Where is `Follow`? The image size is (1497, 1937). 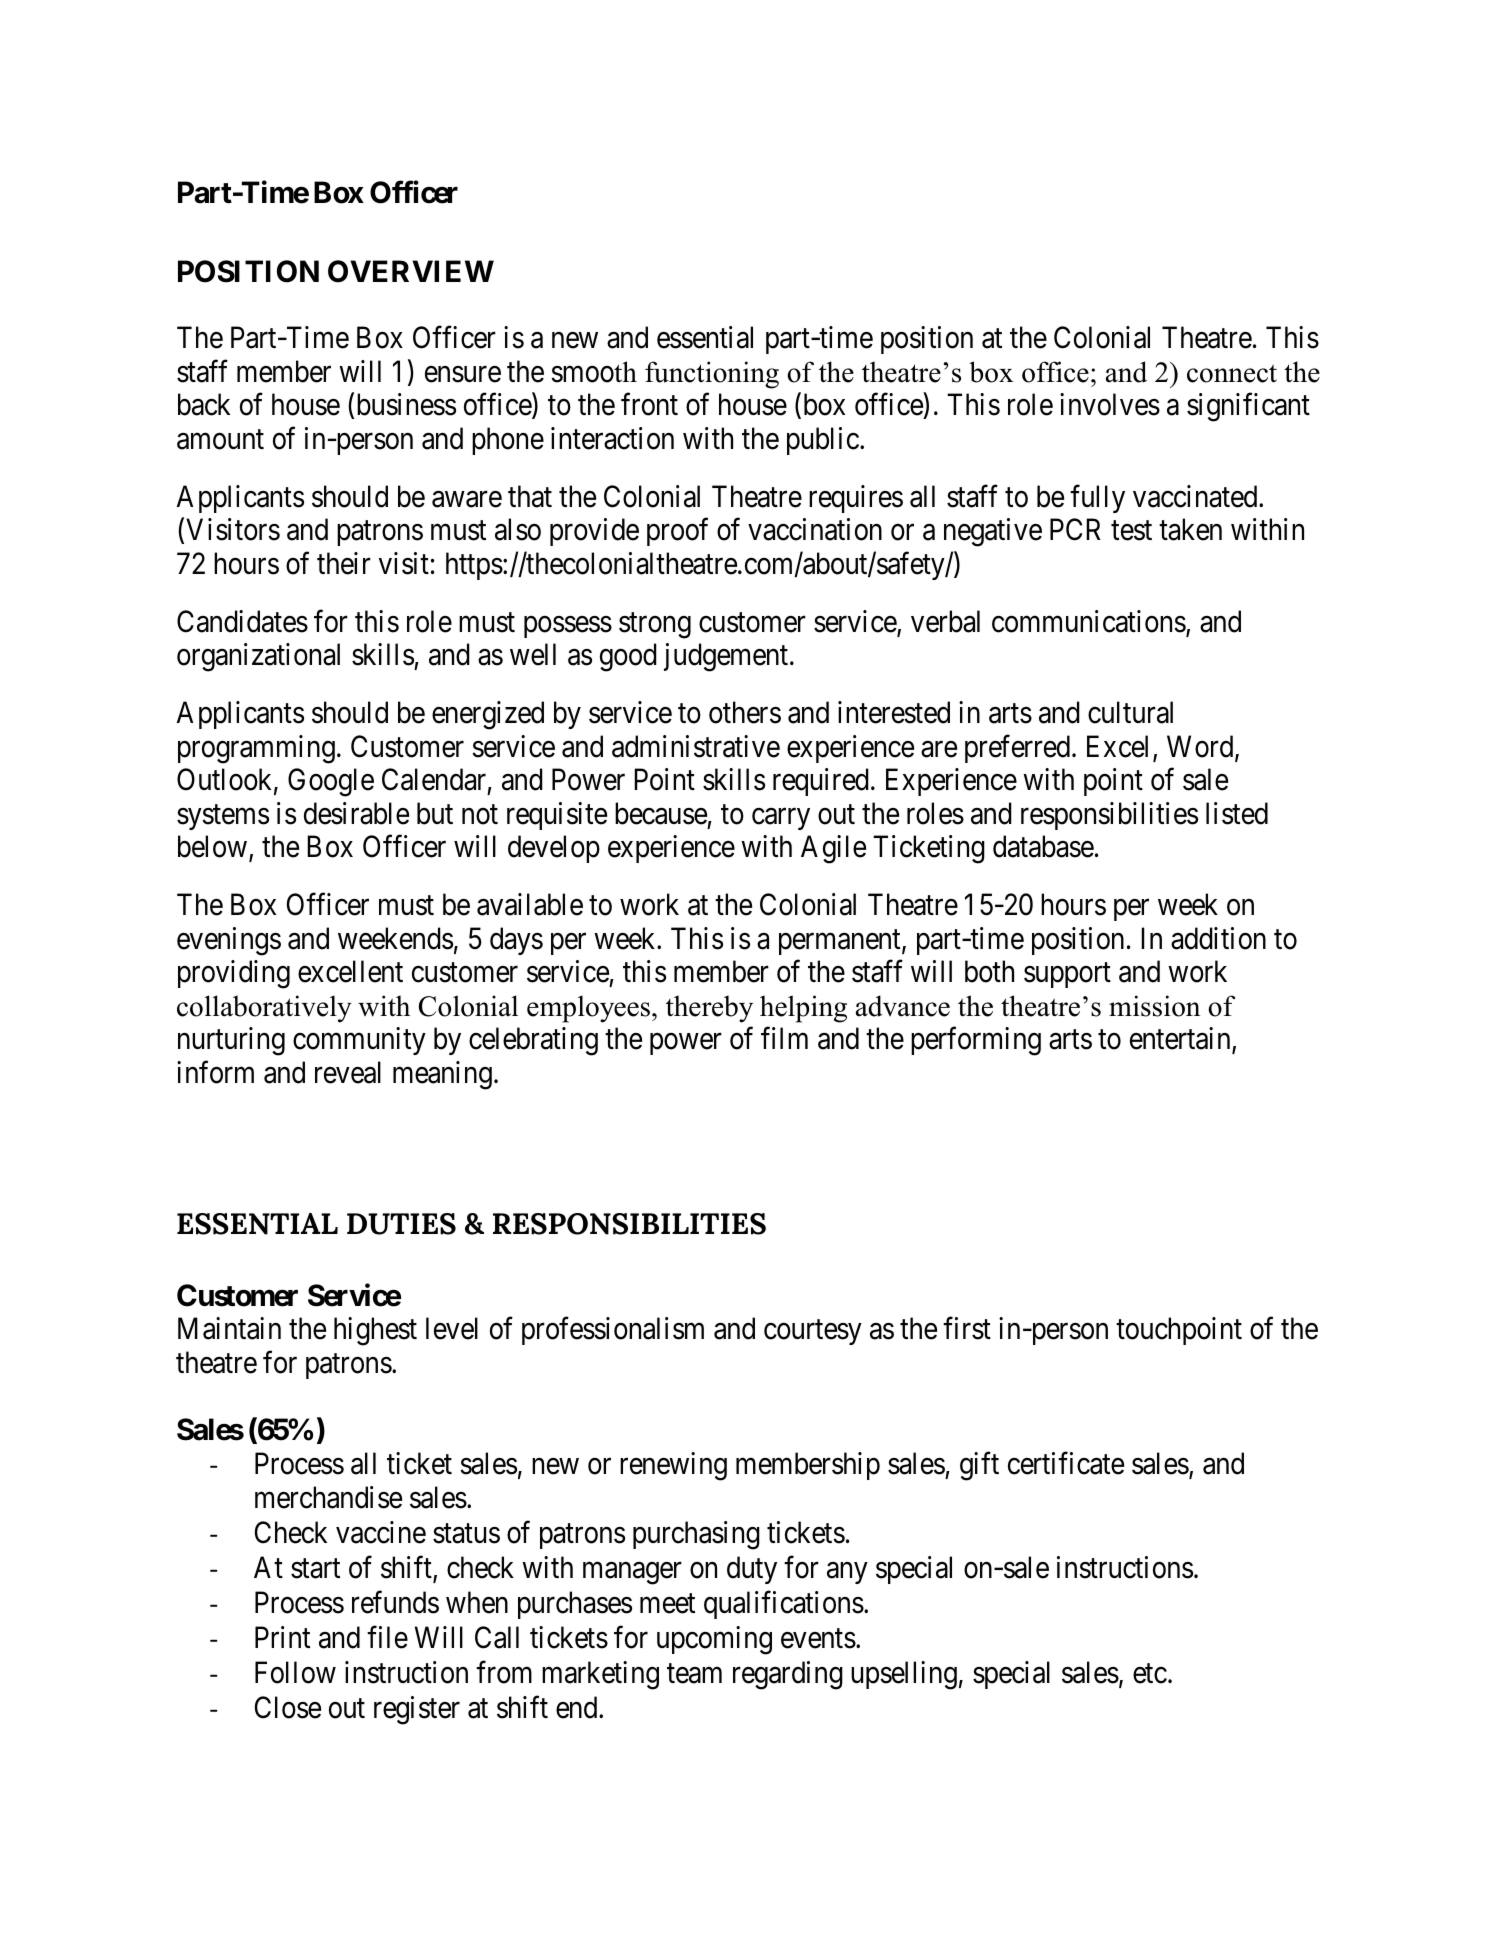 Follow is located at coordinates (295, 1672).
